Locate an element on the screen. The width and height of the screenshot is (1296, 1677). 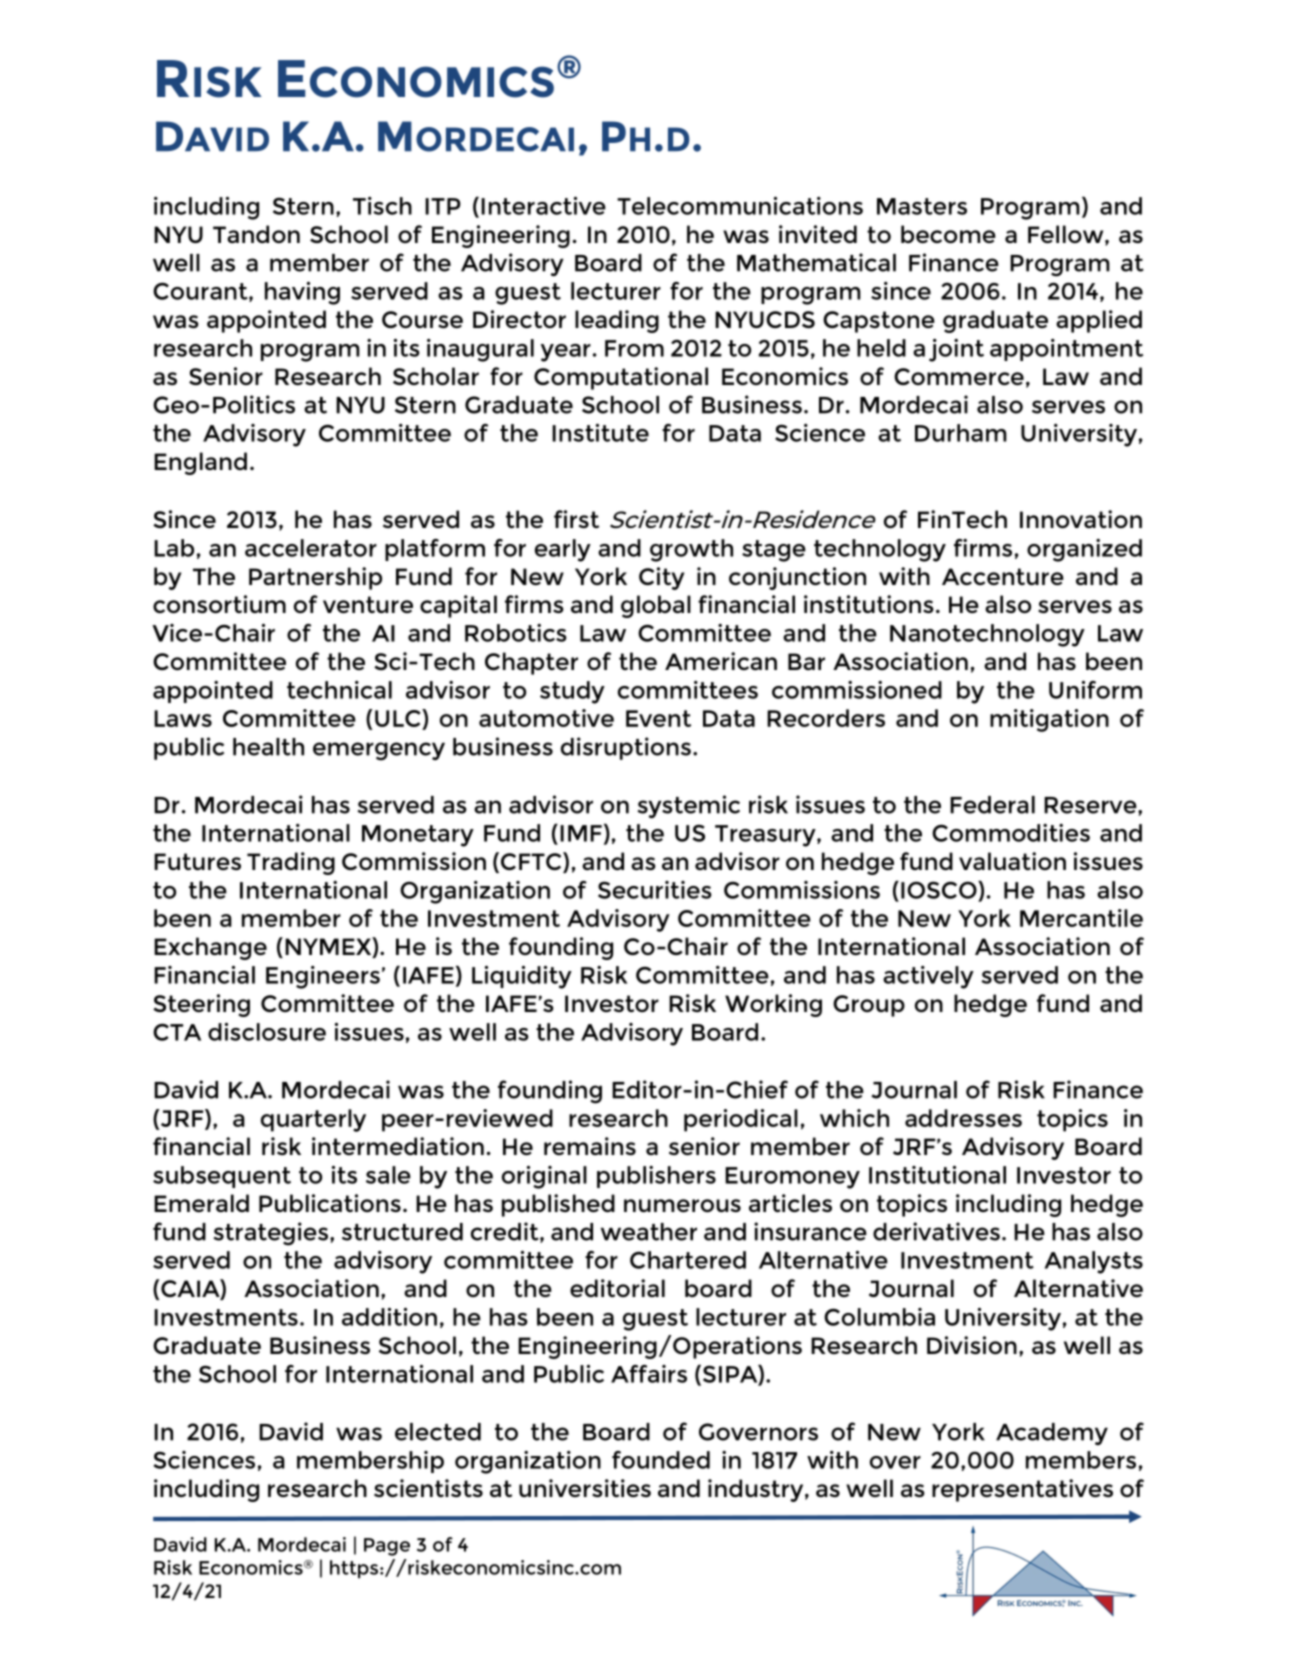
Securities is located at coordinates (655, 890).
